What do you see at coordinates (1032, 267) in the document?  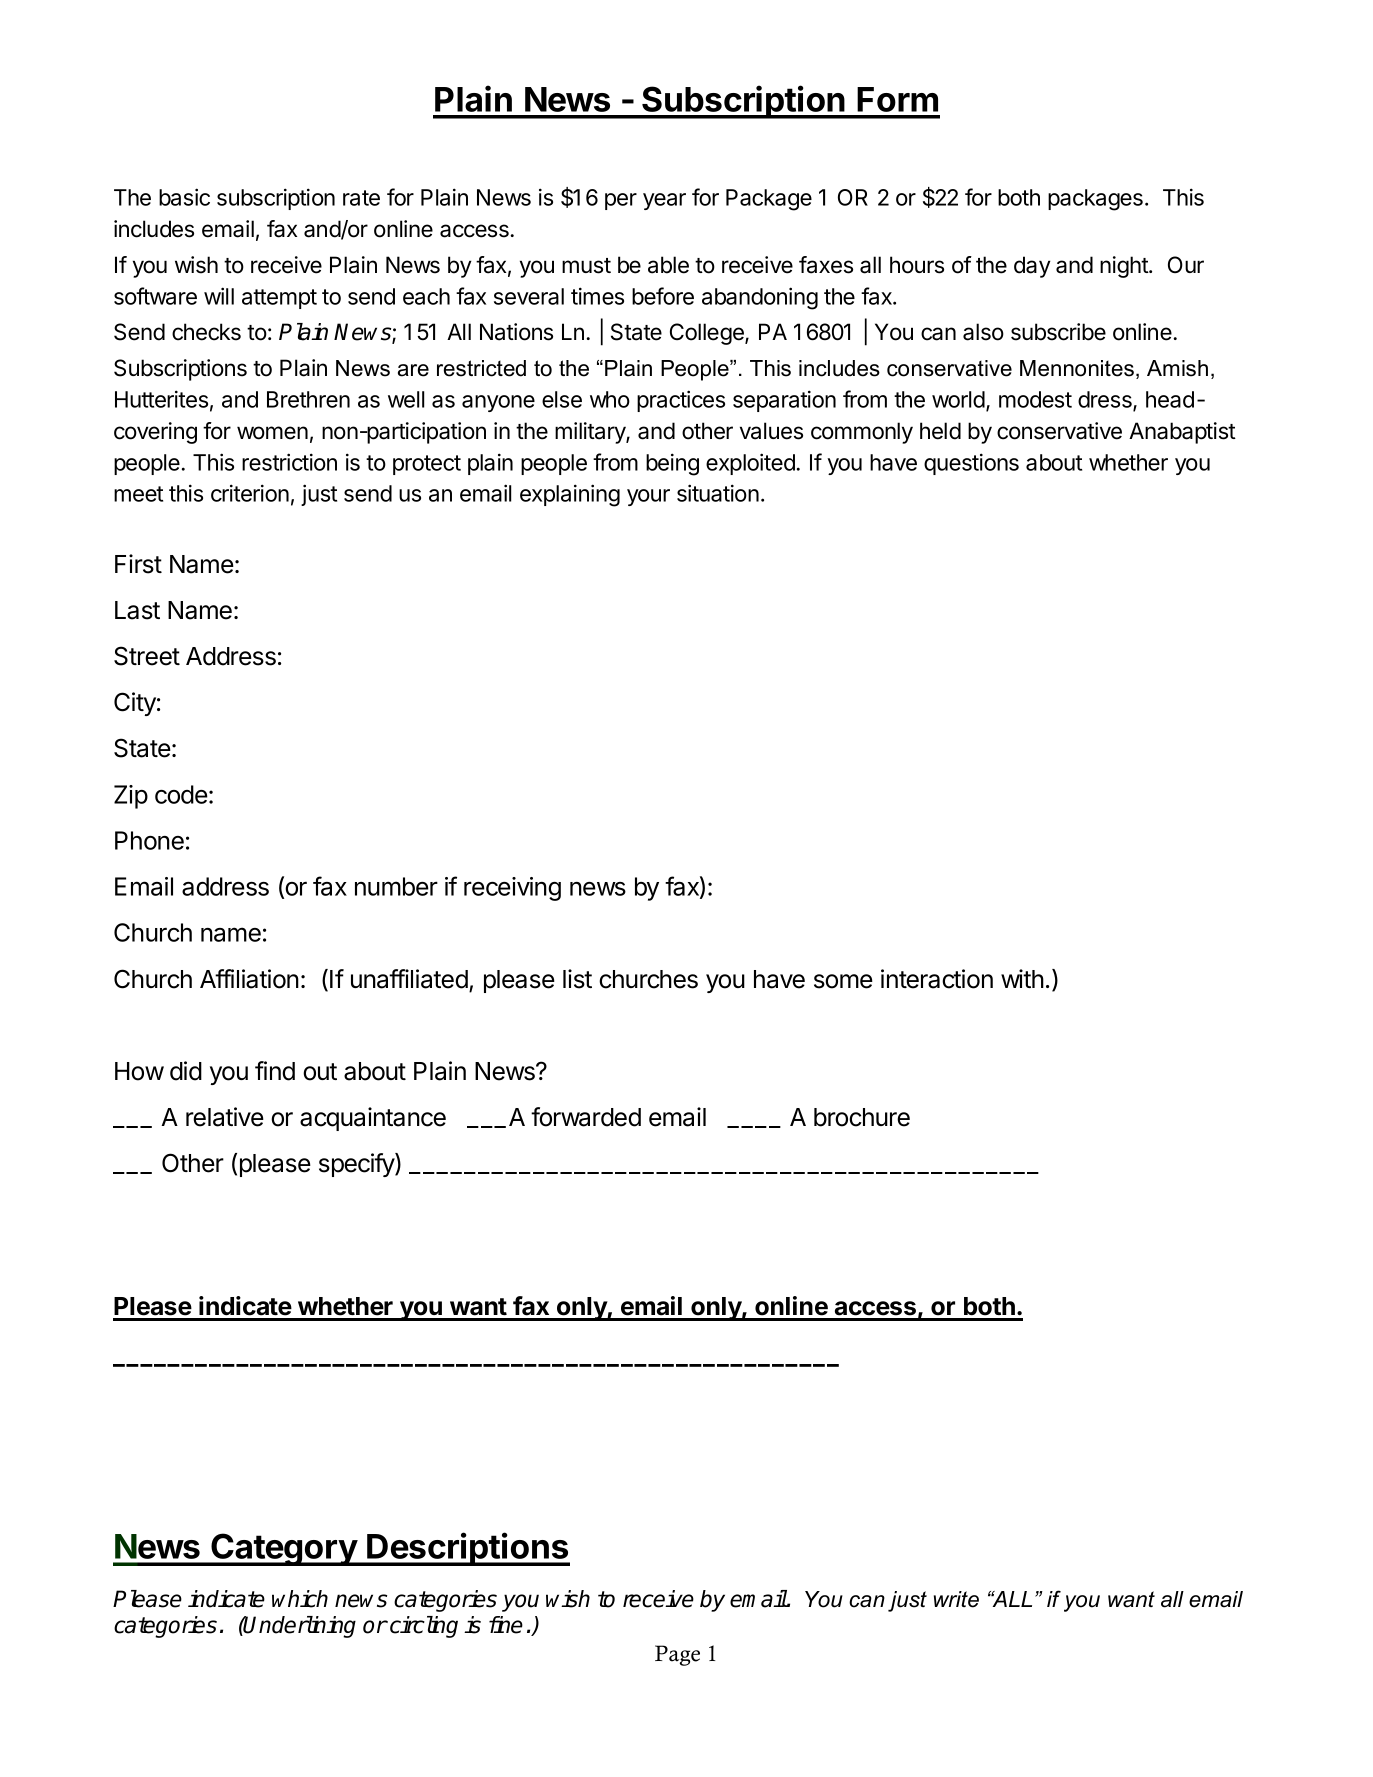 I see `day` at bounding box center [1032, 267].
